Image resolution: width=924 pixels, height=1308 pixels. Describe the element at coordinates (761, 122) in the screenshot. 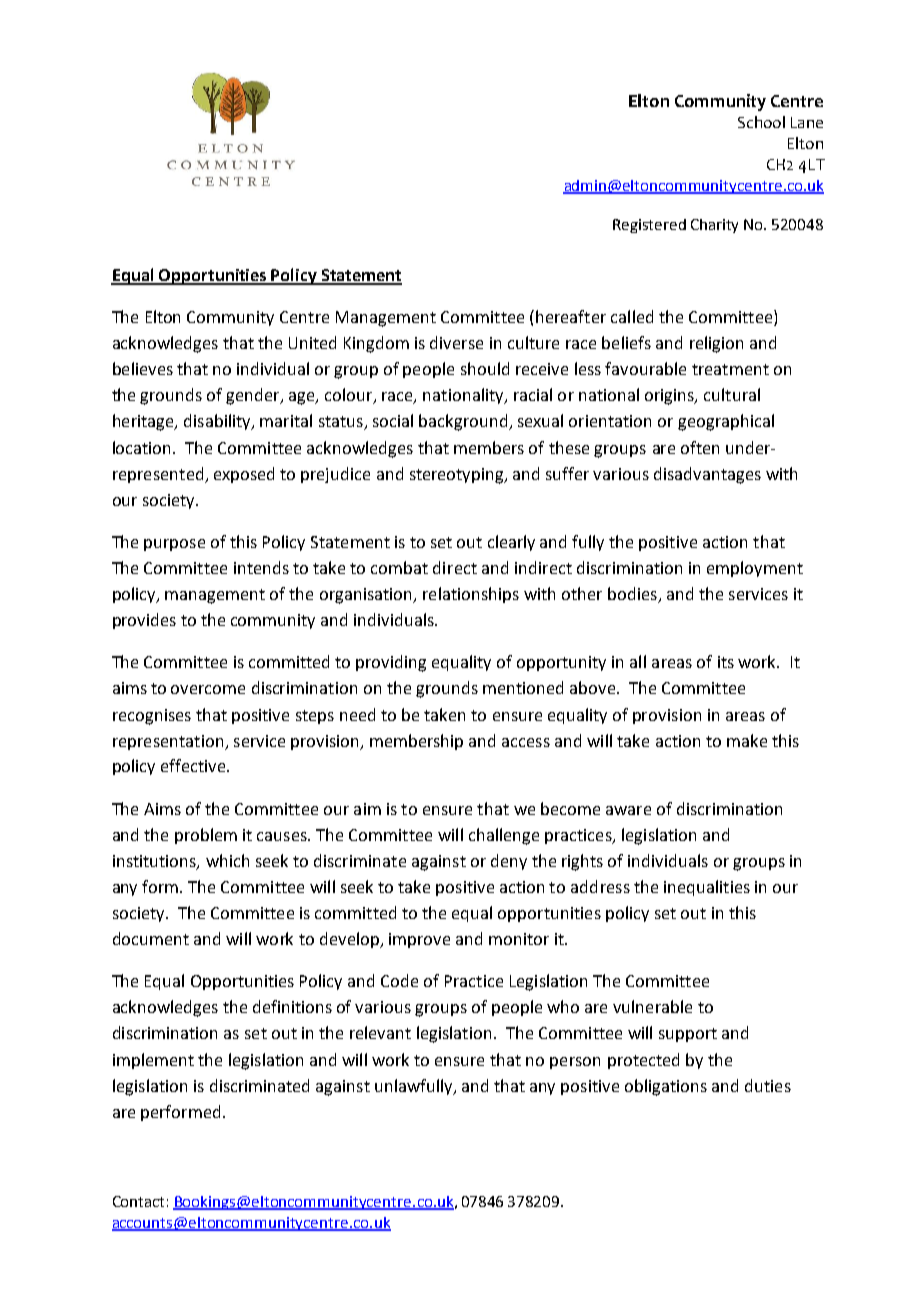

I see `School` at that location.
